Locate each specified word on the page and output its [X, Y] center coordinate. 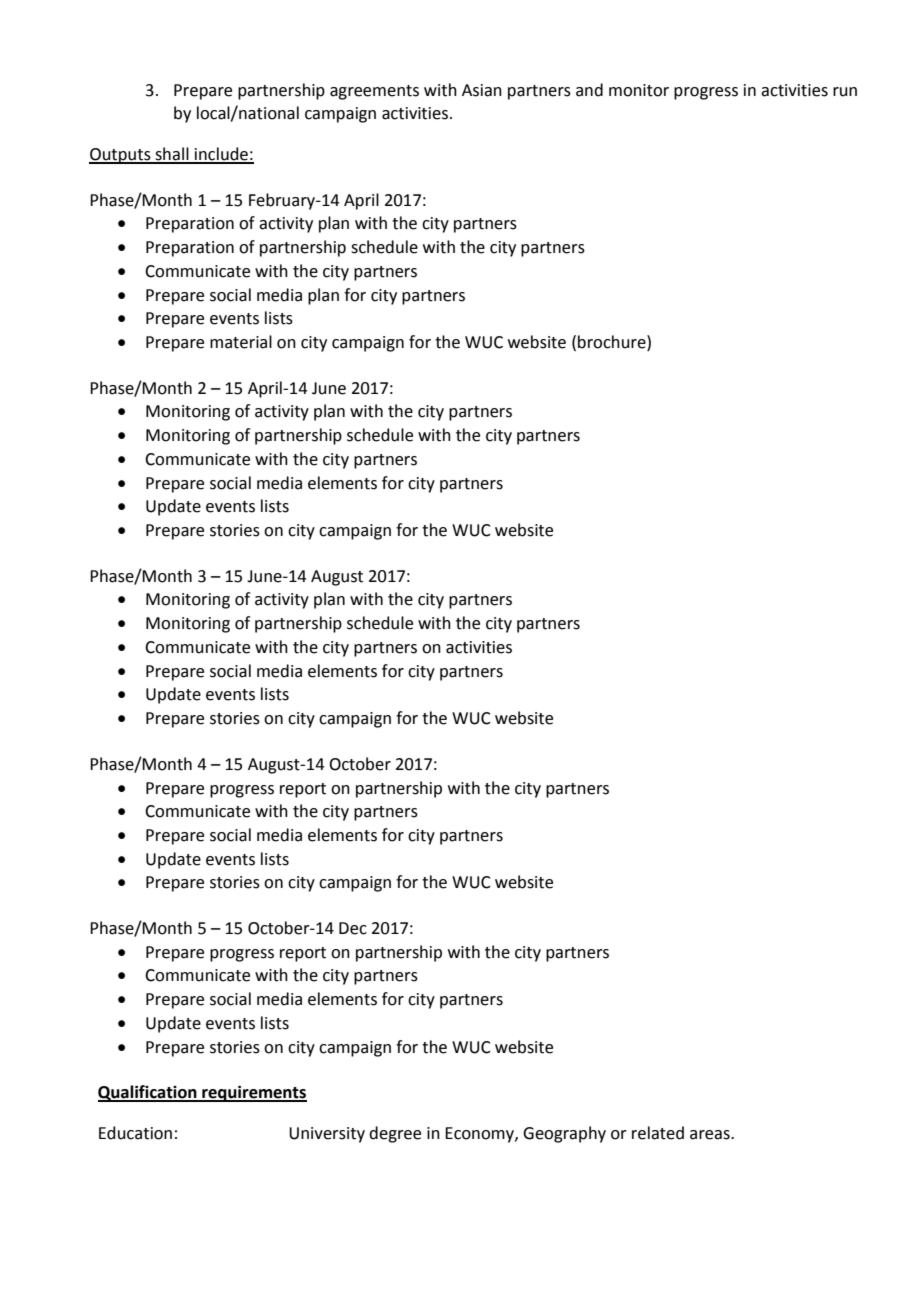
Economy [480, 1135]
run [845, 92]
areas [711, 1135]
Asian [482, 90]
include [221, 155]
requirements [253, 1093]
